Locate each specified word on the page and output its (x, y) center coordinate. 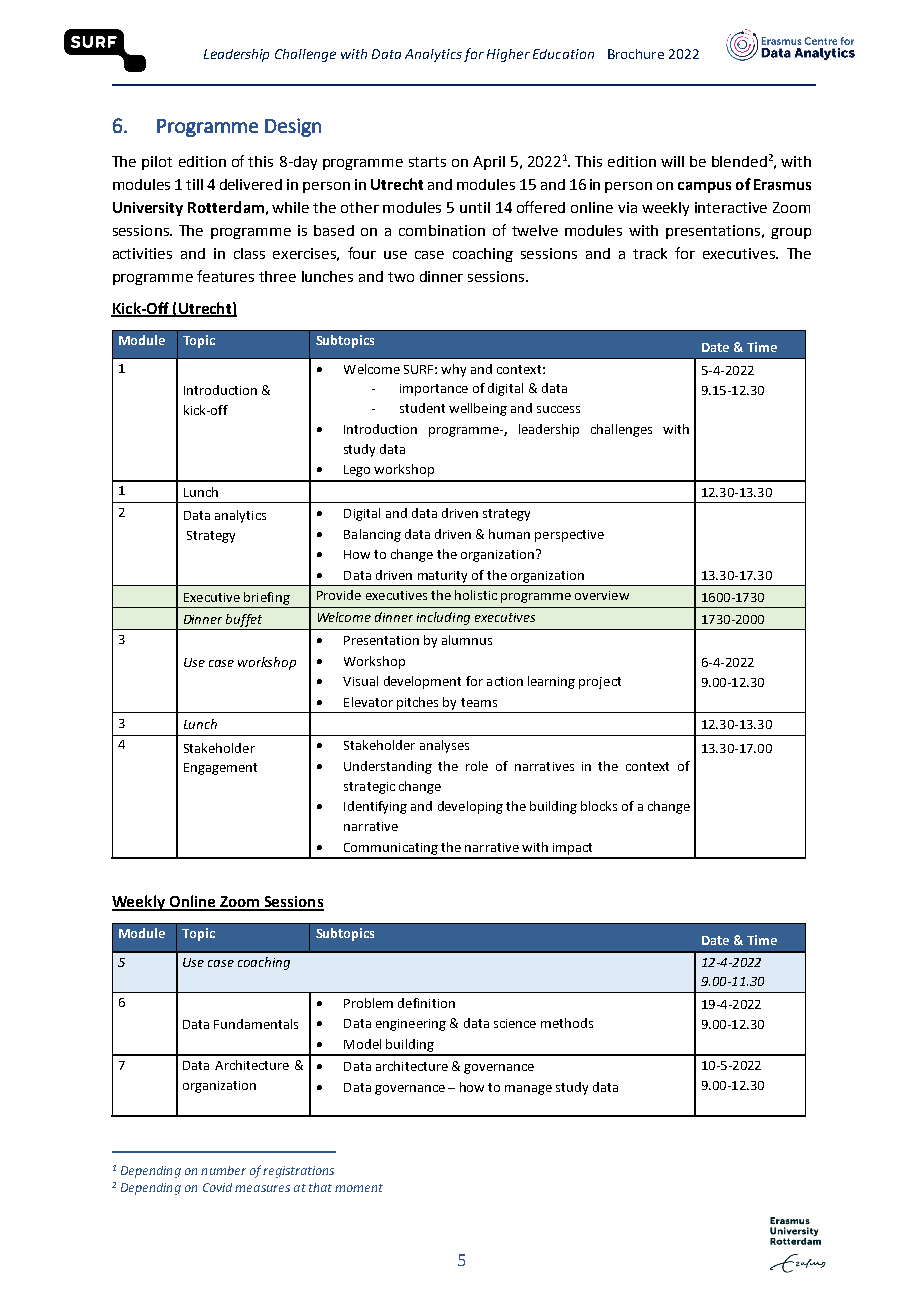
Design (293, 127)
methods (567, 1023)
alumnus (467, 640)
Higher (508, 55)
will (672, 161)
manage (528, 1090)
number (223, 1170)
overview (602, 595)
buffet (244, 620)
